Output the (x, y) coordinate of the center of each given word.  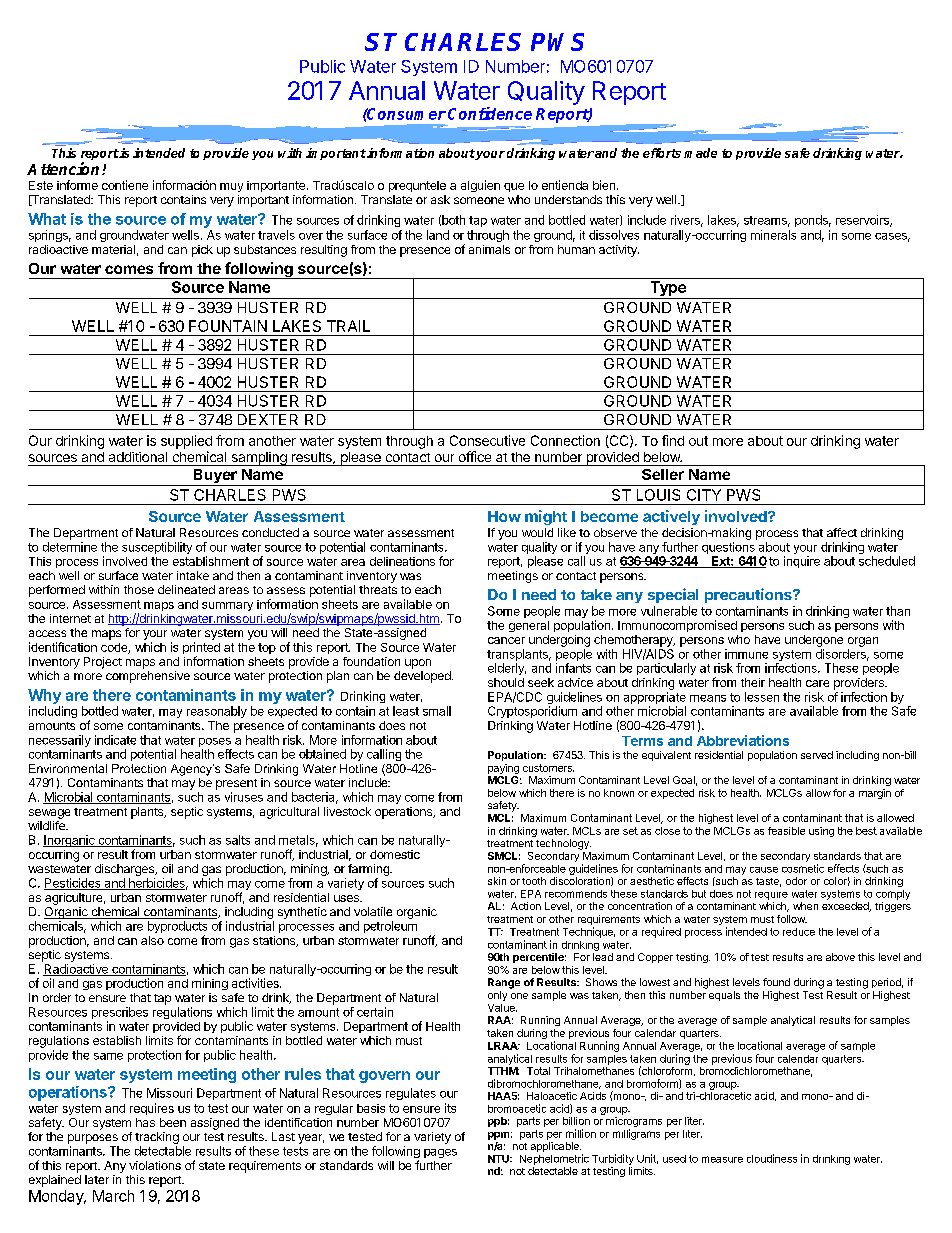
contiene (125, 185)
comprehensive (148, 677)
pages (440, 1153)
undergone (814, 641)
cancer (506, 640)
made (700, 153)
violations (155, 1165)
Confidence (490, 113)
